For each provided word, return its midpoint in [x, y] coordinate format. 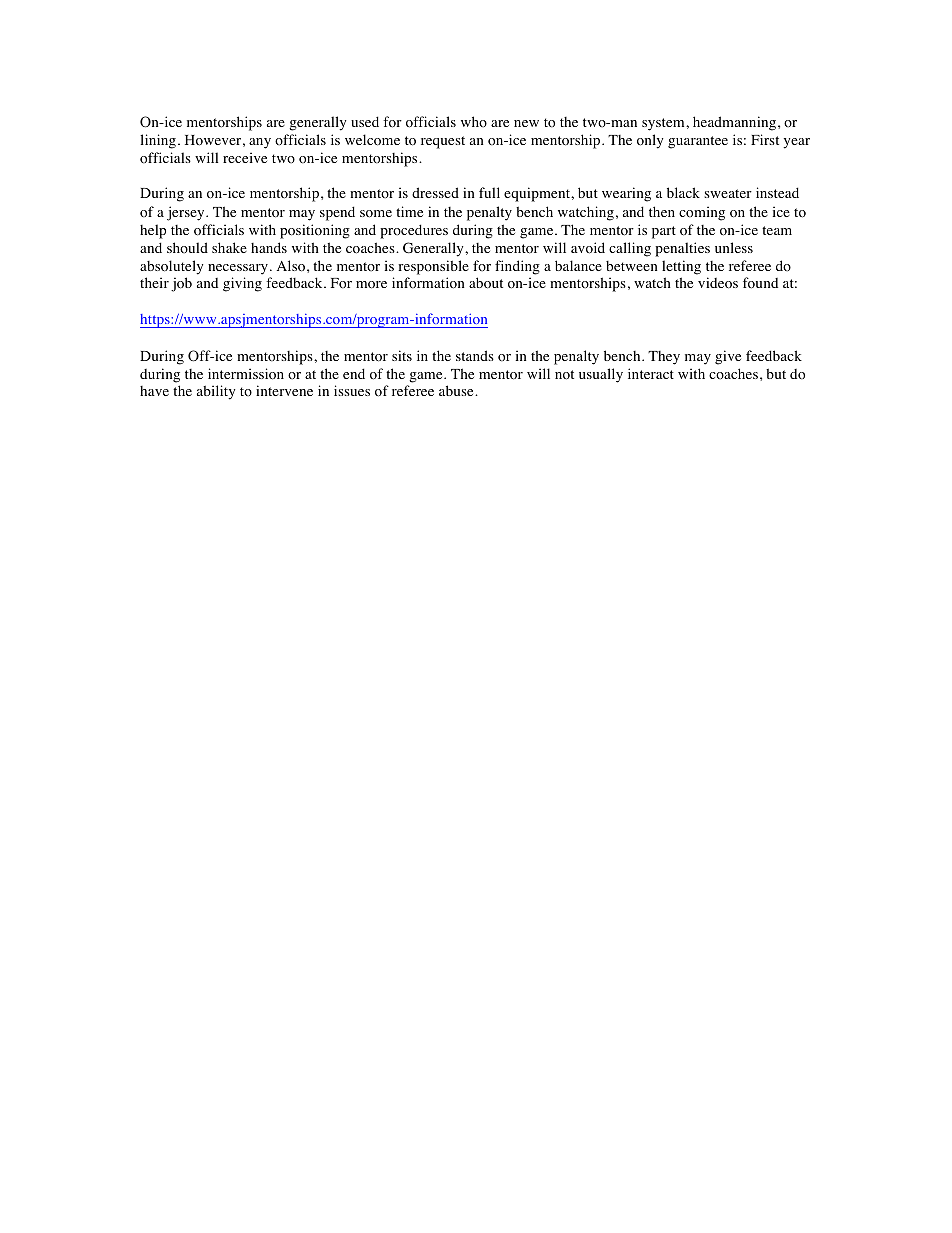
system [664, 124]
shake [229, 247]
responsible [433, 267]
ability [216, 392]
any [260, 143]
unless [734, 247]
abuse [457, 390]
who [474, 121]
